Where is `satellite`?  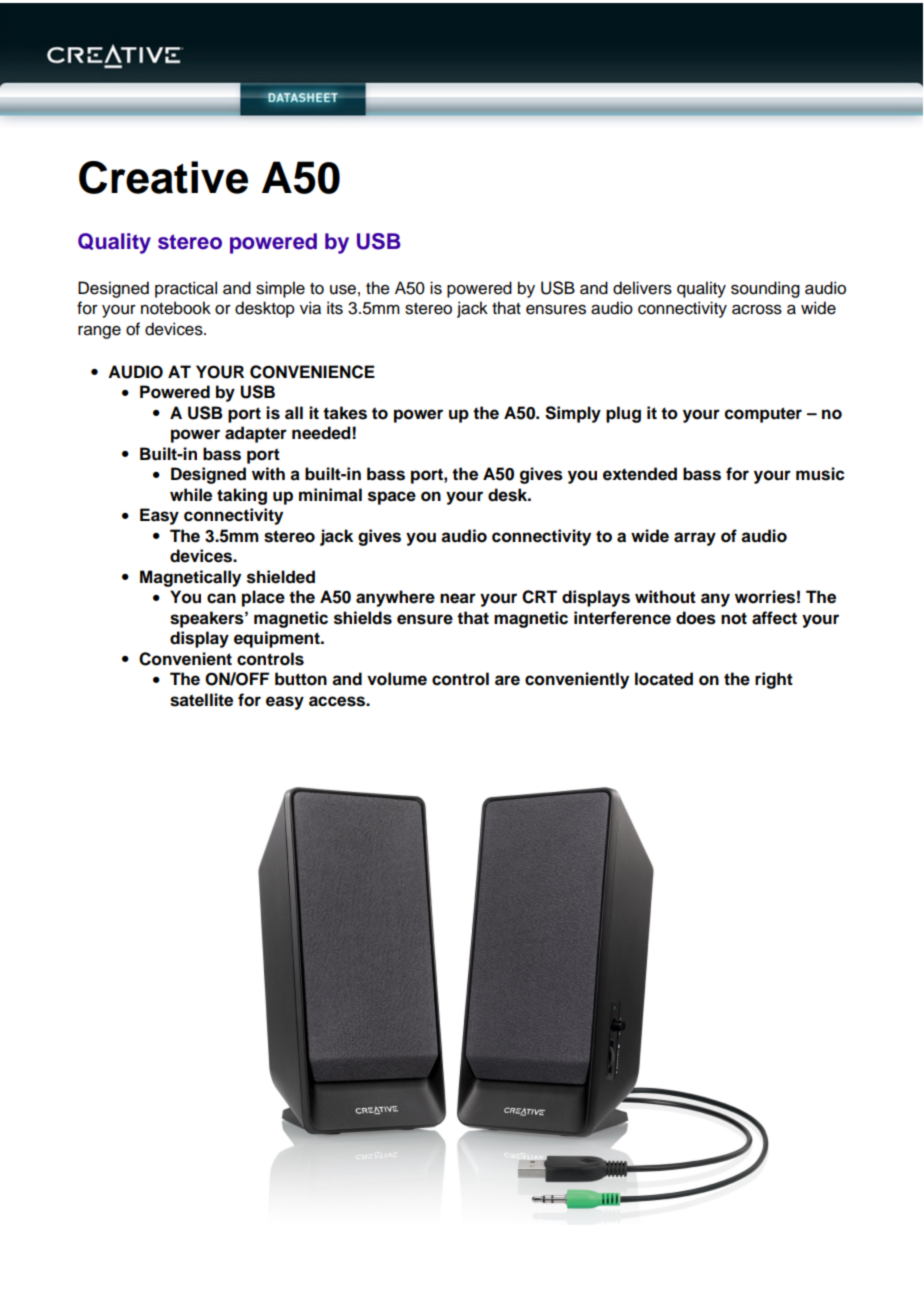
satellite is located at coordinates (201, 700).
